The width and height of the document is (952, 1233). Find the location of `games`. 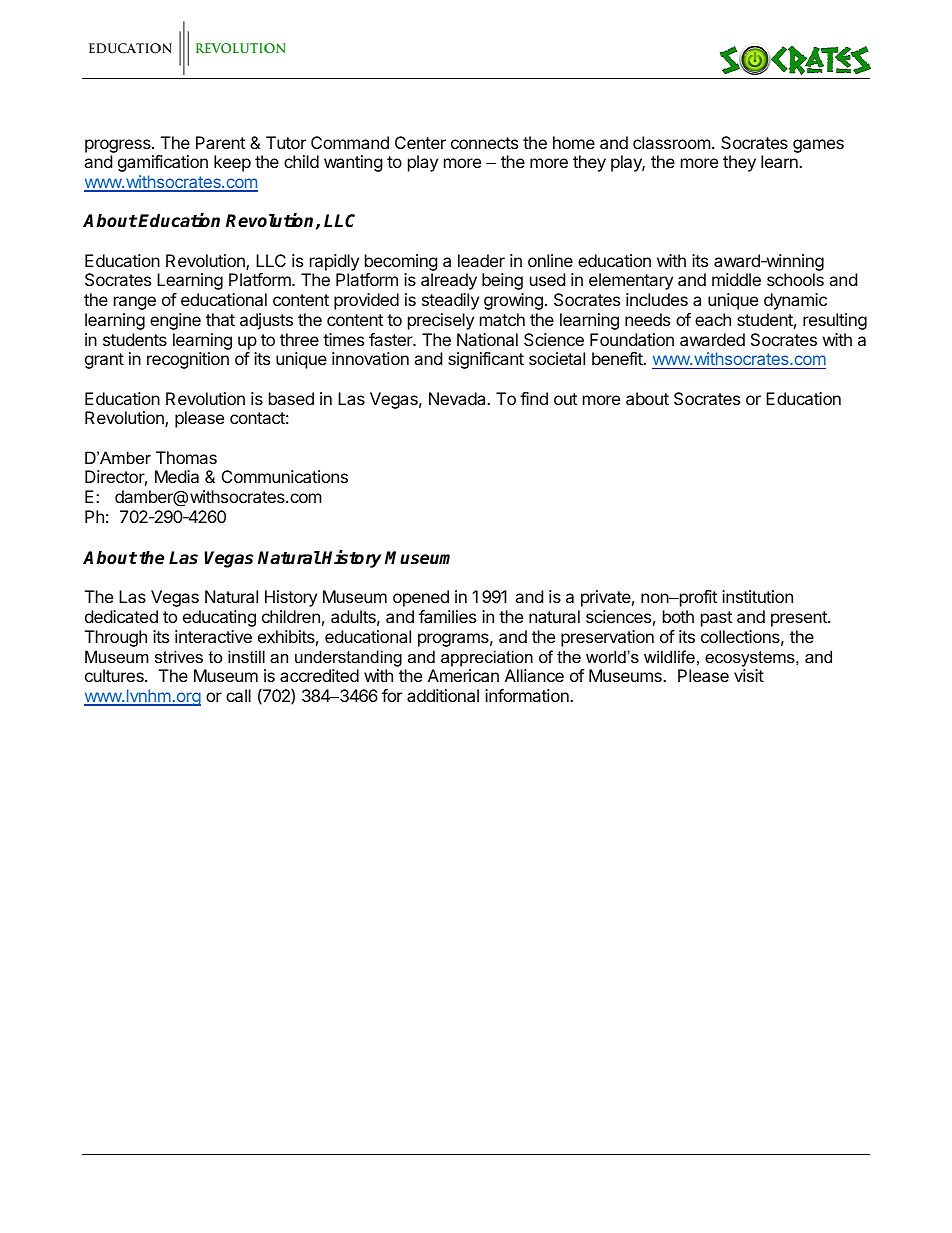

games is located at coordinates (818, 146).
